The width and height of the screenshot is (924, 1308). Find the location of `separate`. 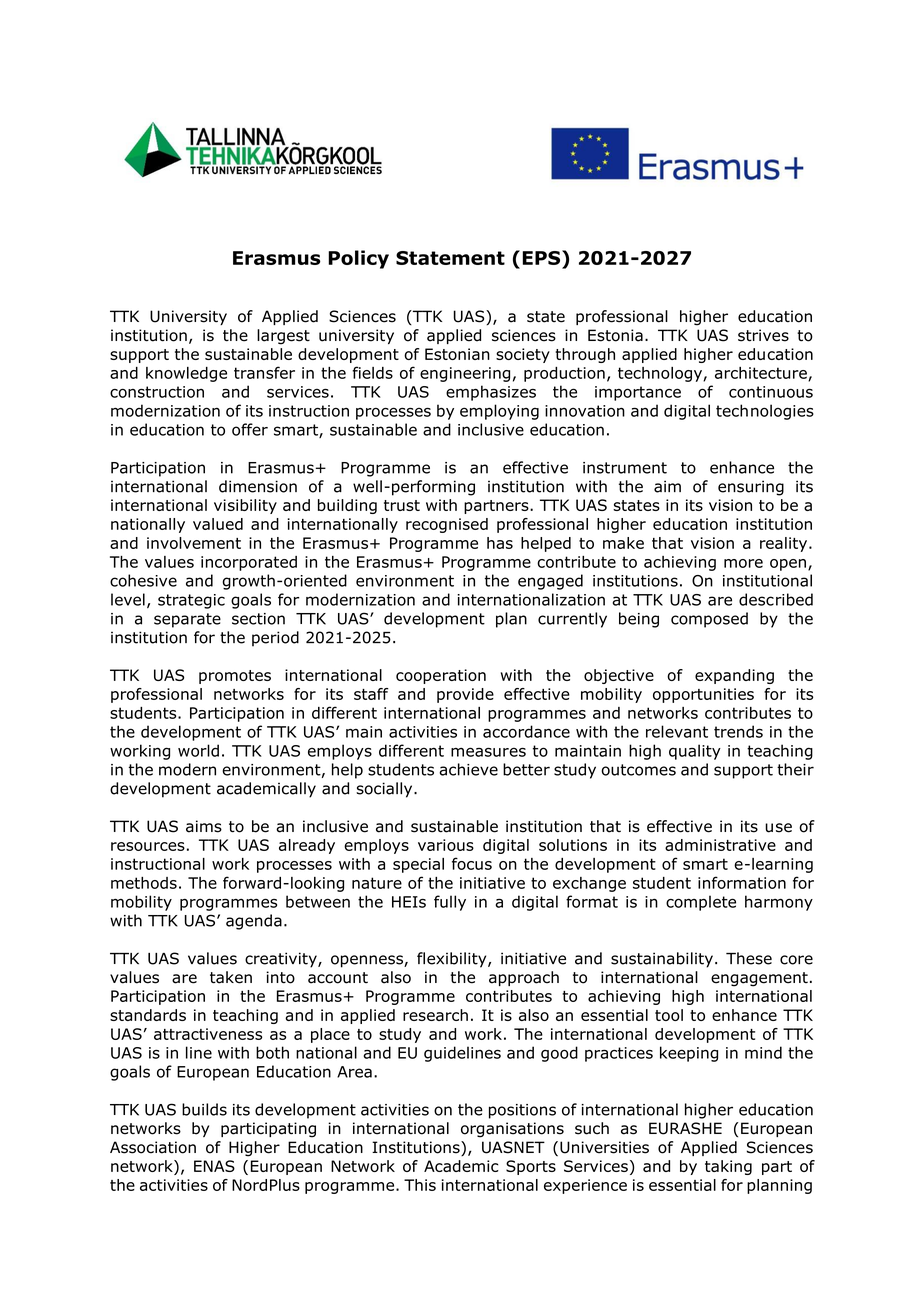

separate is located at coordinates (187, 620).
